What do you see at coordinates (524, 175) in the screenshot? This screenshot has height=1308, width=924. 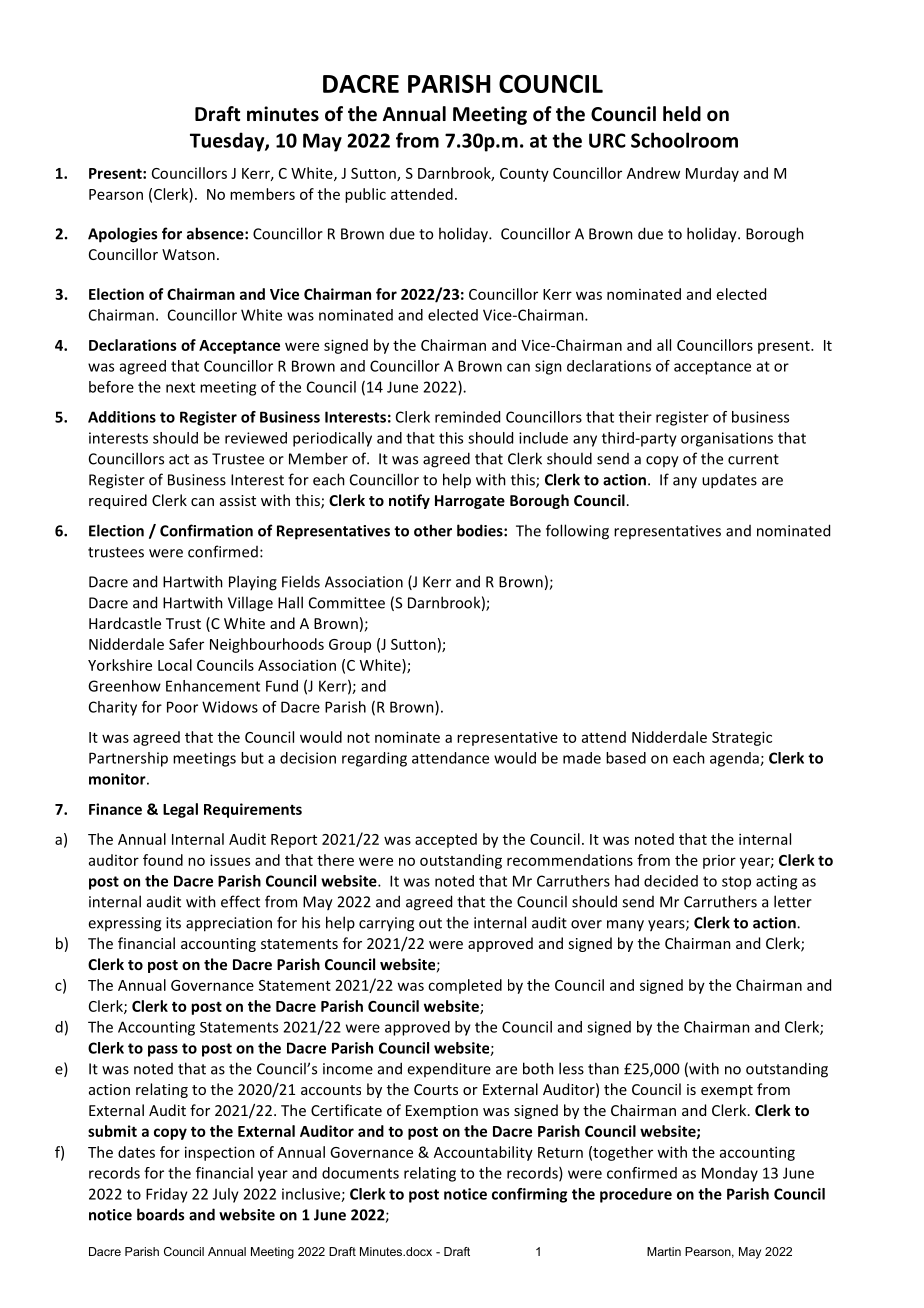 I see `County` at bounding box center [524, 175].
